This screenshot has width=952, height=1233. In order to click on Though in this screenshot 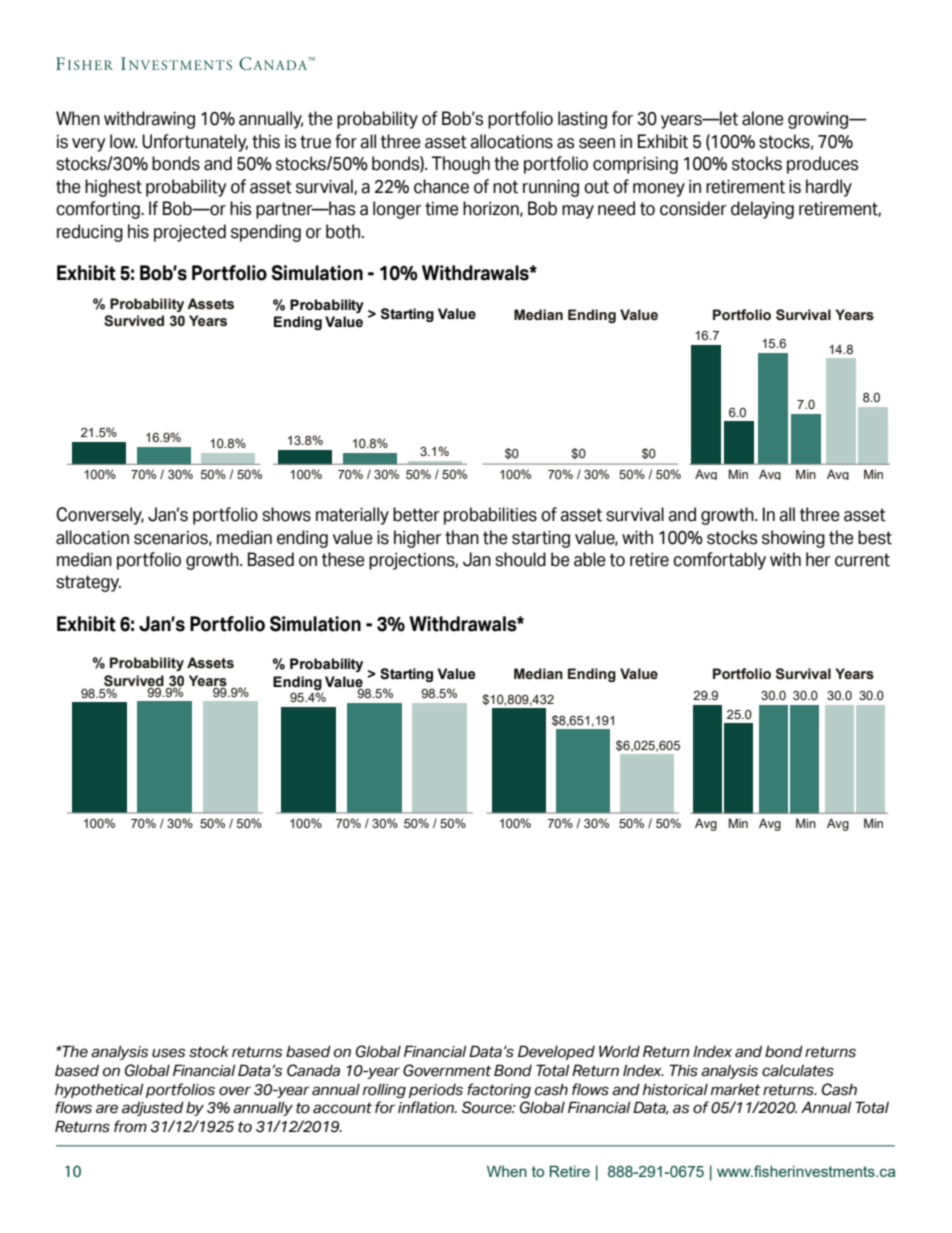, I will do `click(461, 165)`.
